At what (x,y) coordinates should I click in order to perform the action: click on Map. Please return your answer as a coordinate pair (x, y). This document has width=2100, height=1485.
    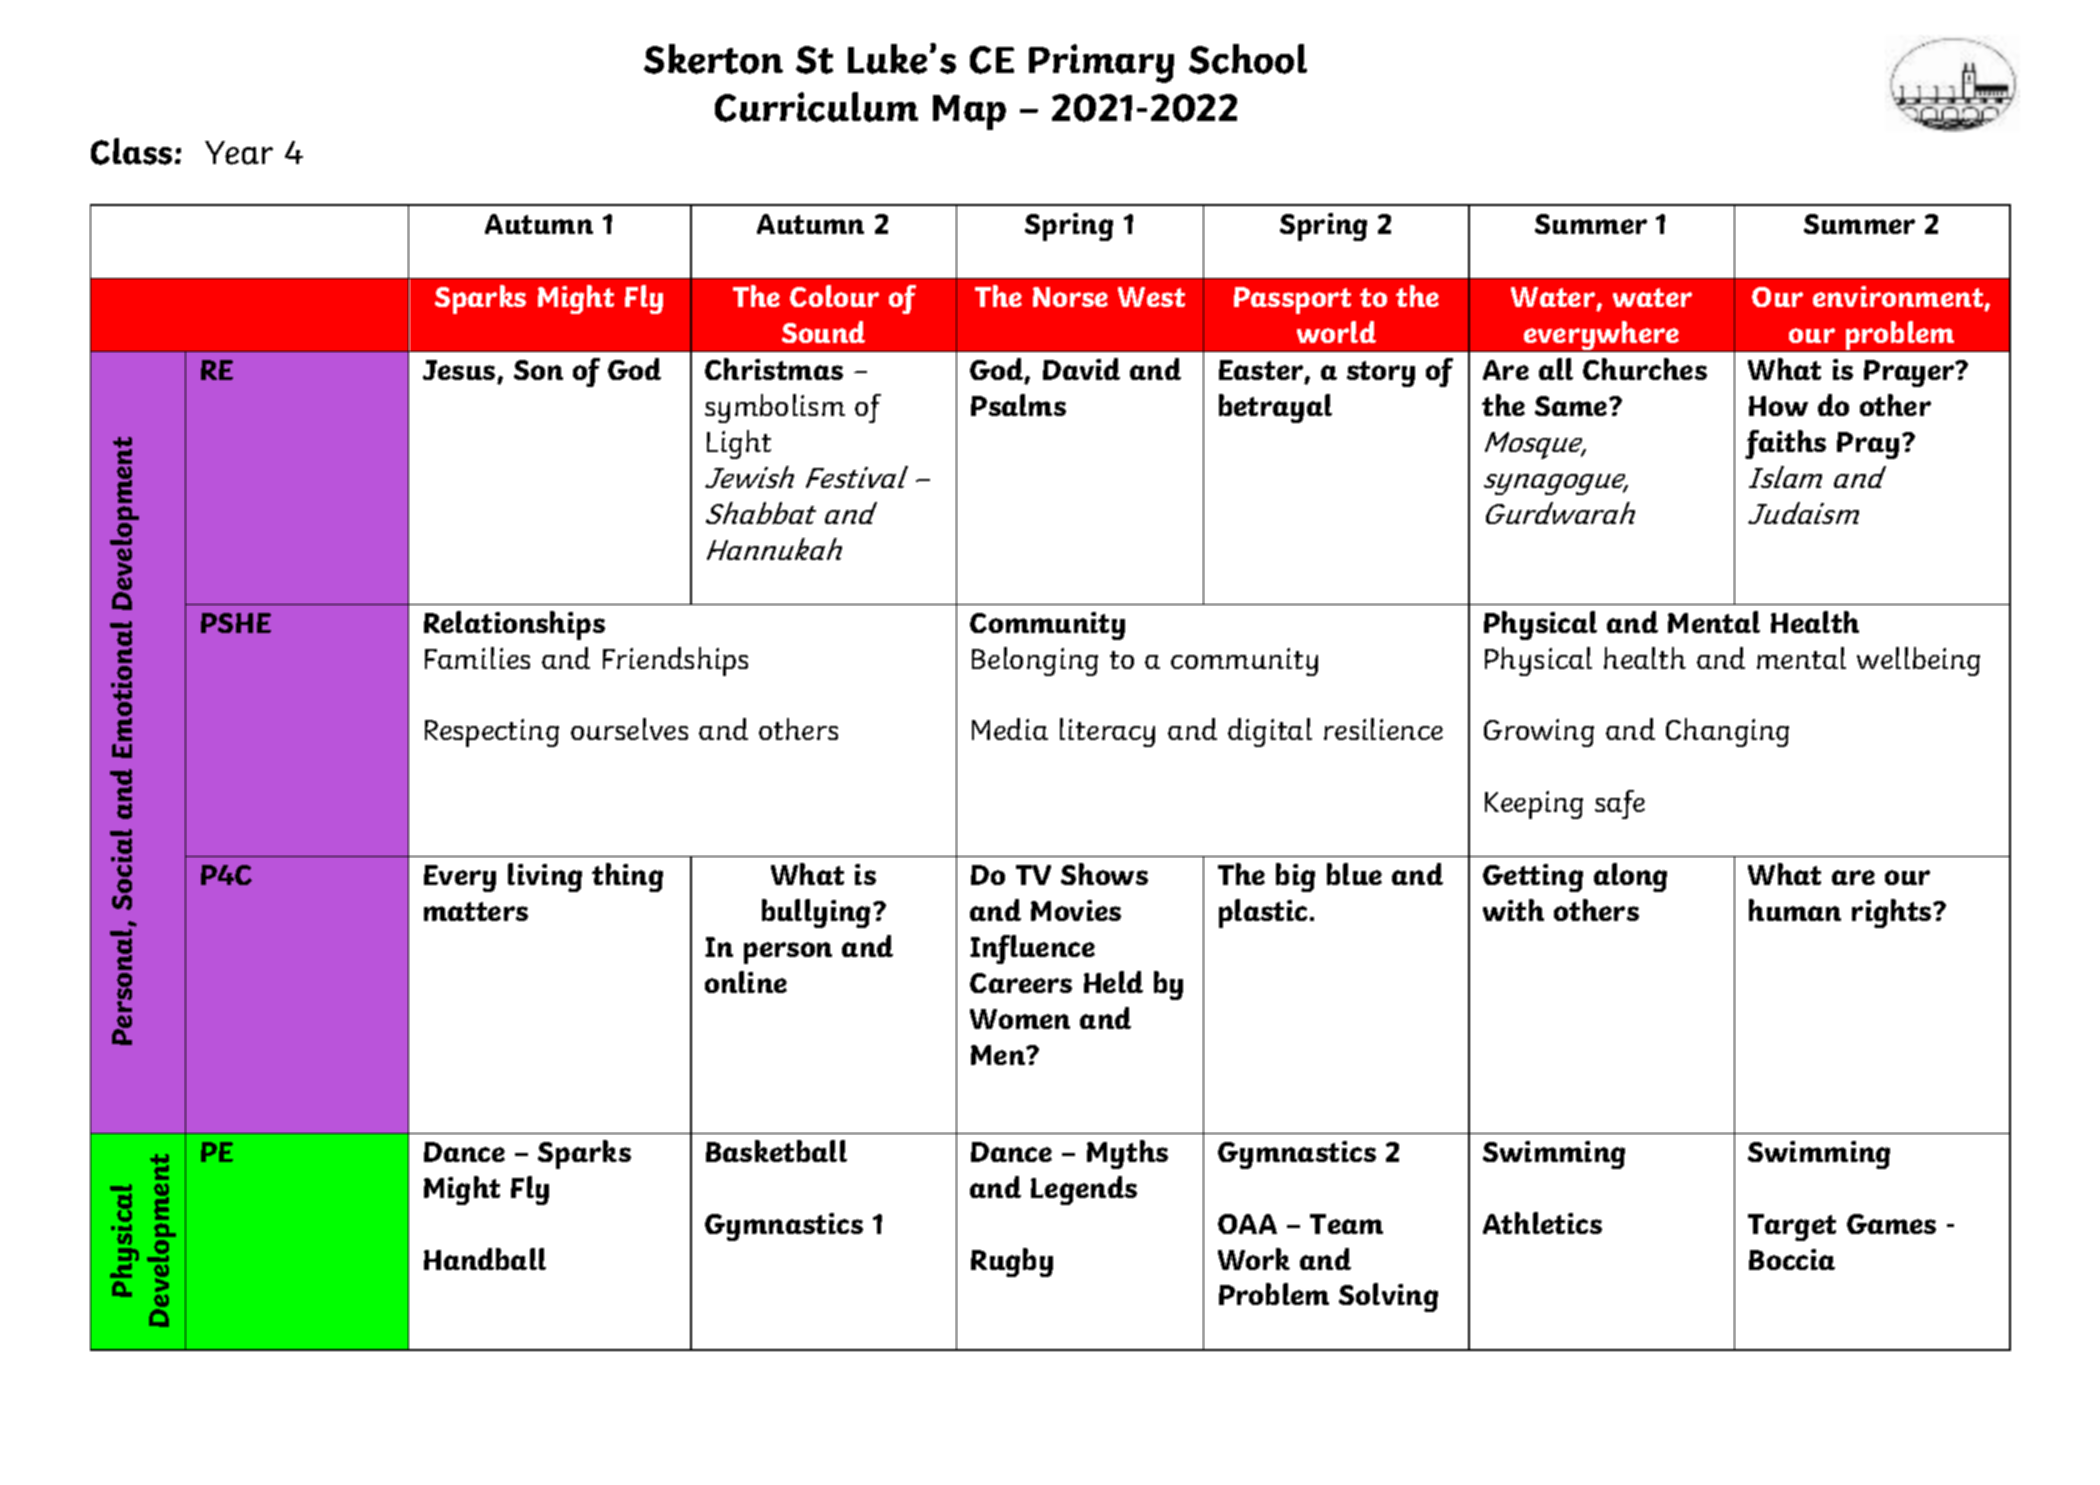
    Looking at the image, I should click on (969, 112).
